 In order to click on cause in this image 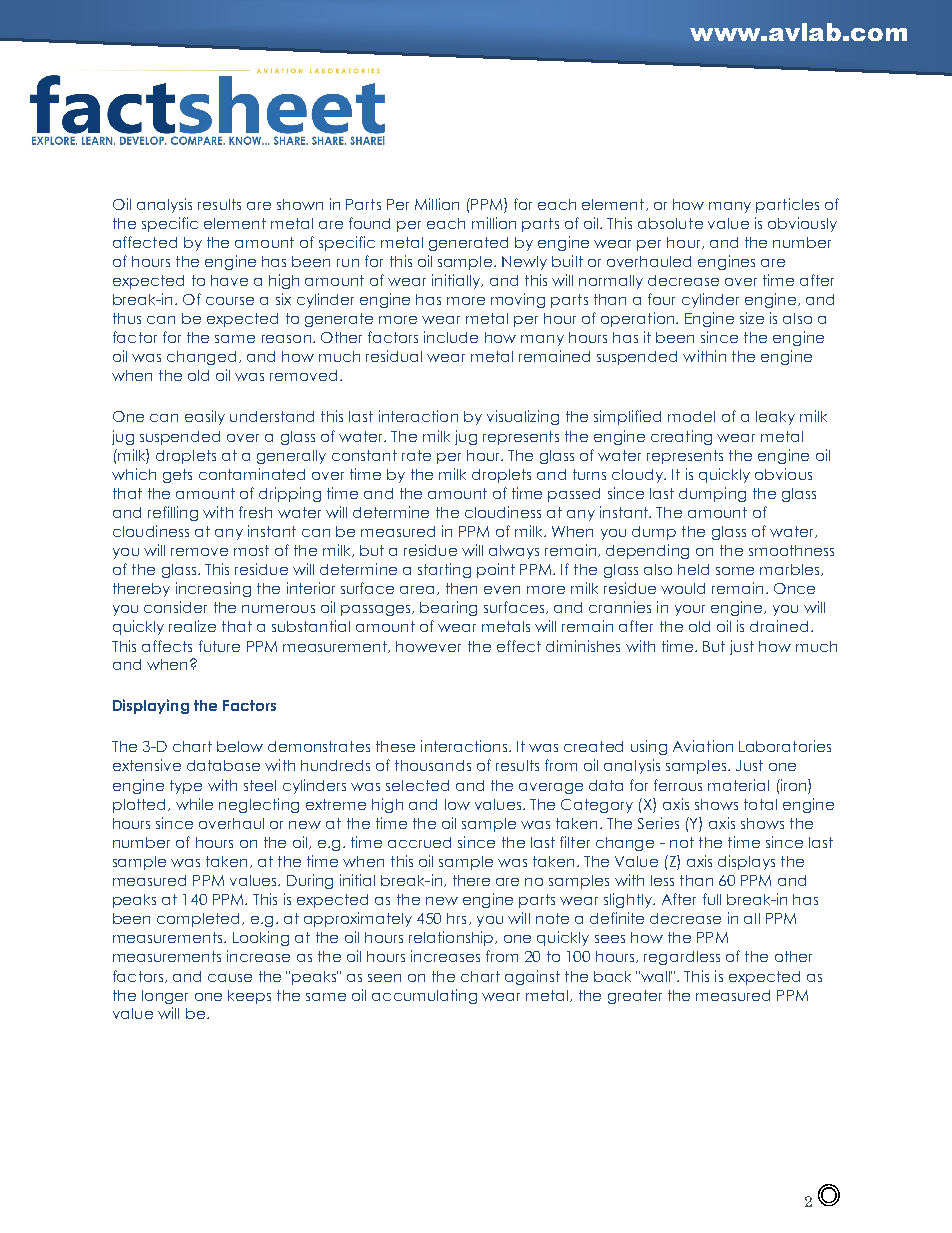, I will do `click(230, 978)`.
